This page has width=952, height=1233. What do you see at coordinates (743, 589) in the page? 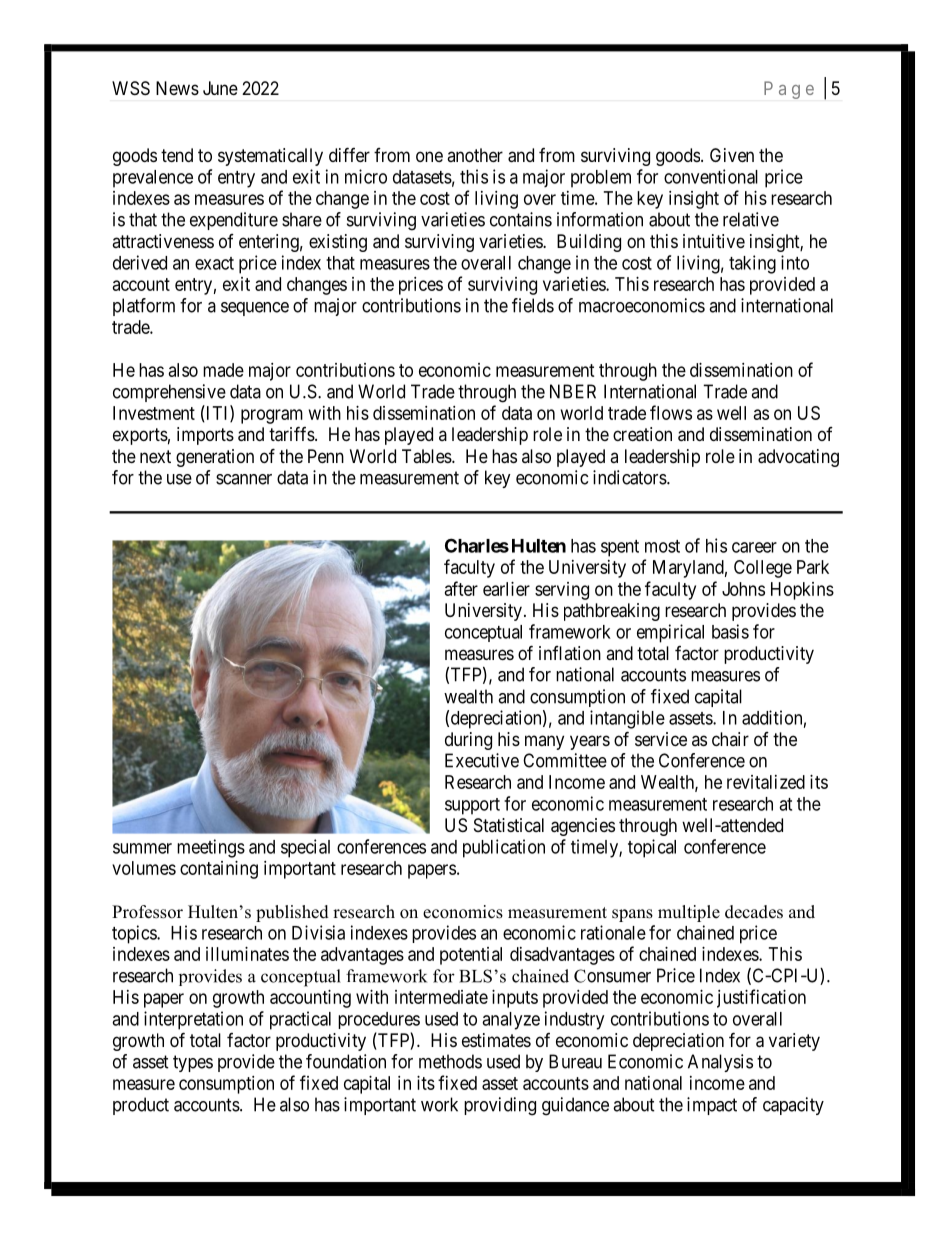
I see `Johns` at bounding box center [743, 589].
